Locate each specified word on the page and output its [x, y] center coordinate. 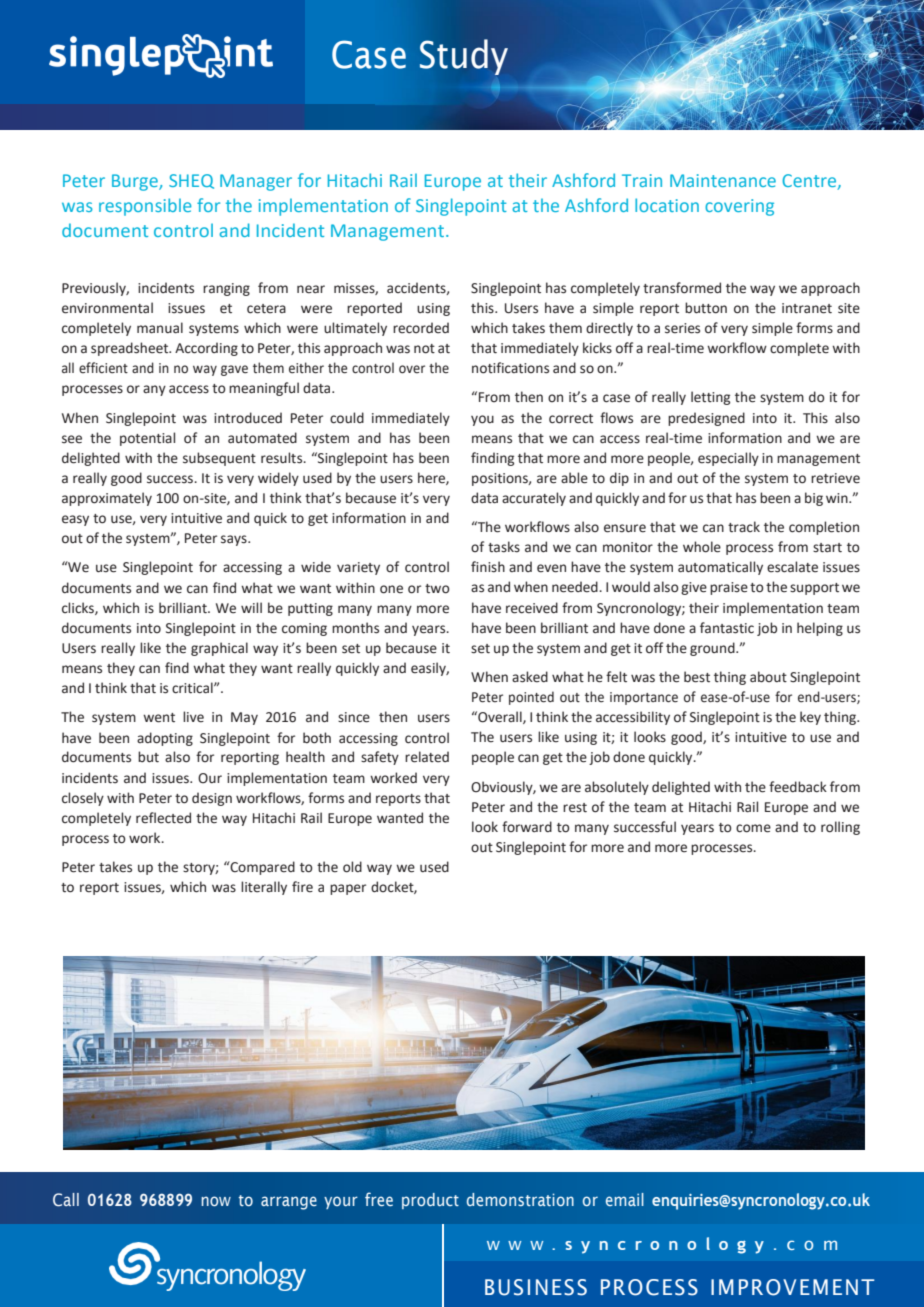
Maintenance [723, 180]
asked [530, 677]
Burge [136, 182]
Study [464, 57]
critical [193, 688]
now [216, 1201]
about [768, 677]
